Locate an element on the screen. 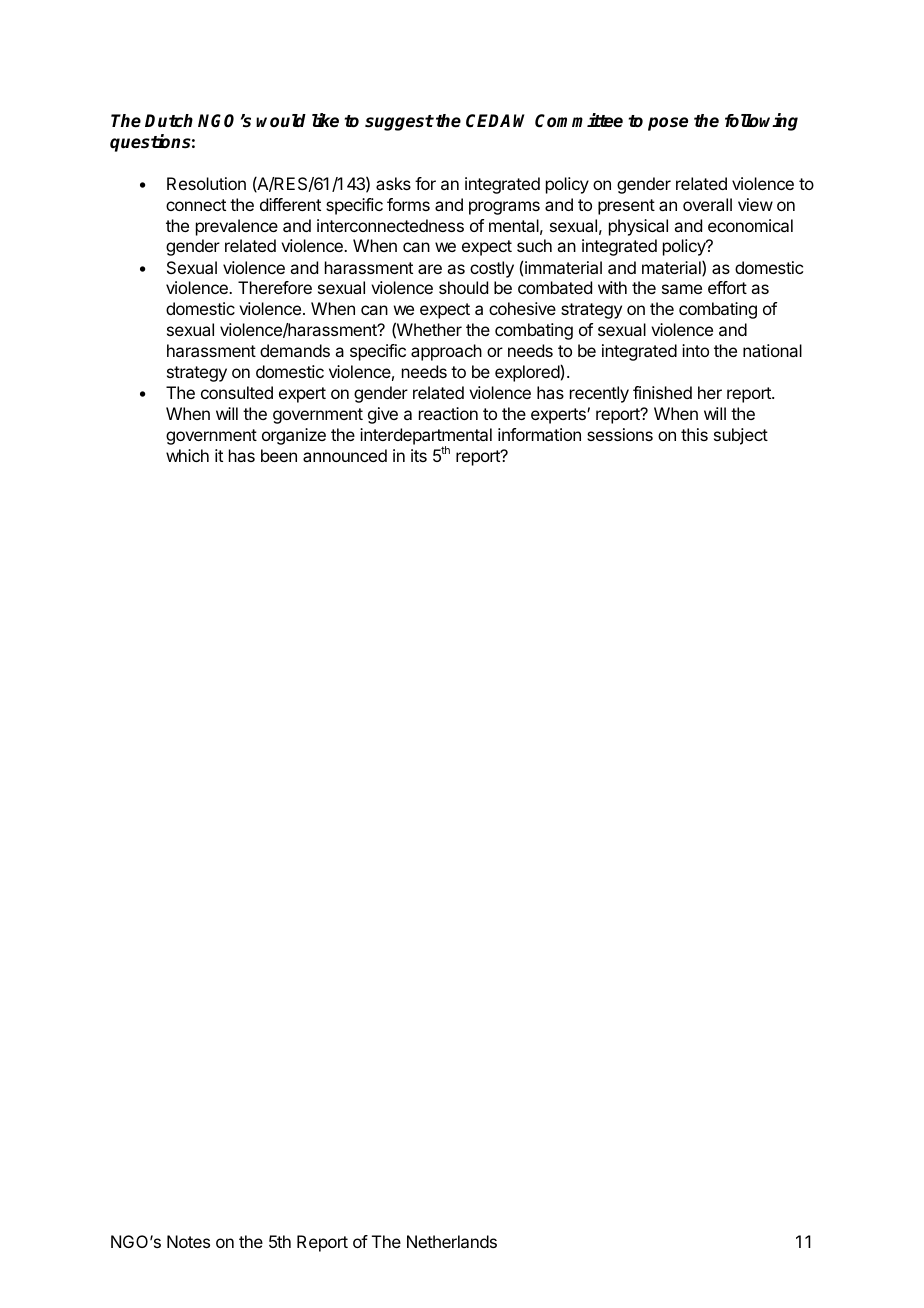 This screenshot has height=1308, width=924. which is located at coordinates (187, 455).
